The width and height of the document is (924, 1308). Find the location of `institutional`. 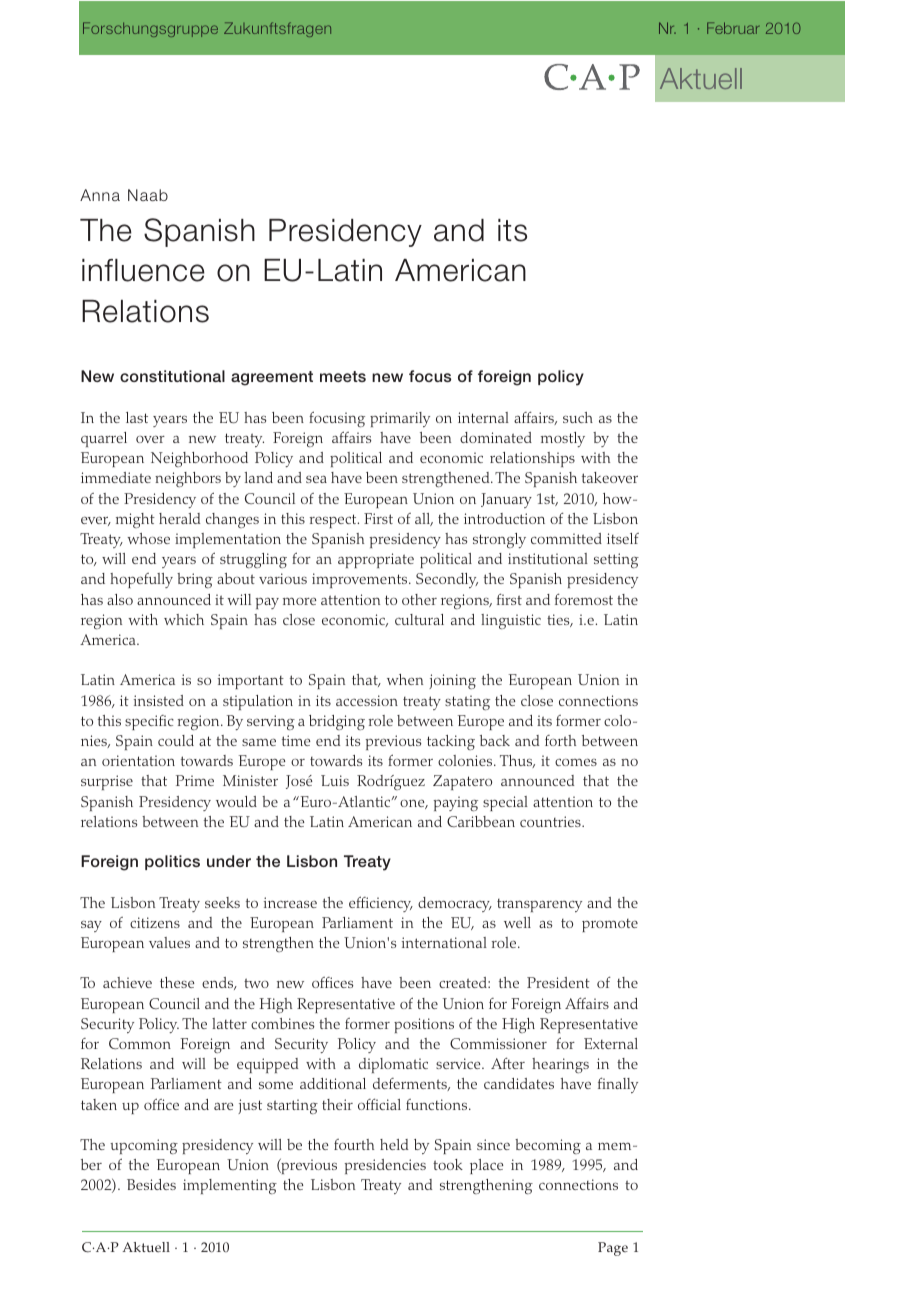

institutional is located at coordinates (548, 558).
